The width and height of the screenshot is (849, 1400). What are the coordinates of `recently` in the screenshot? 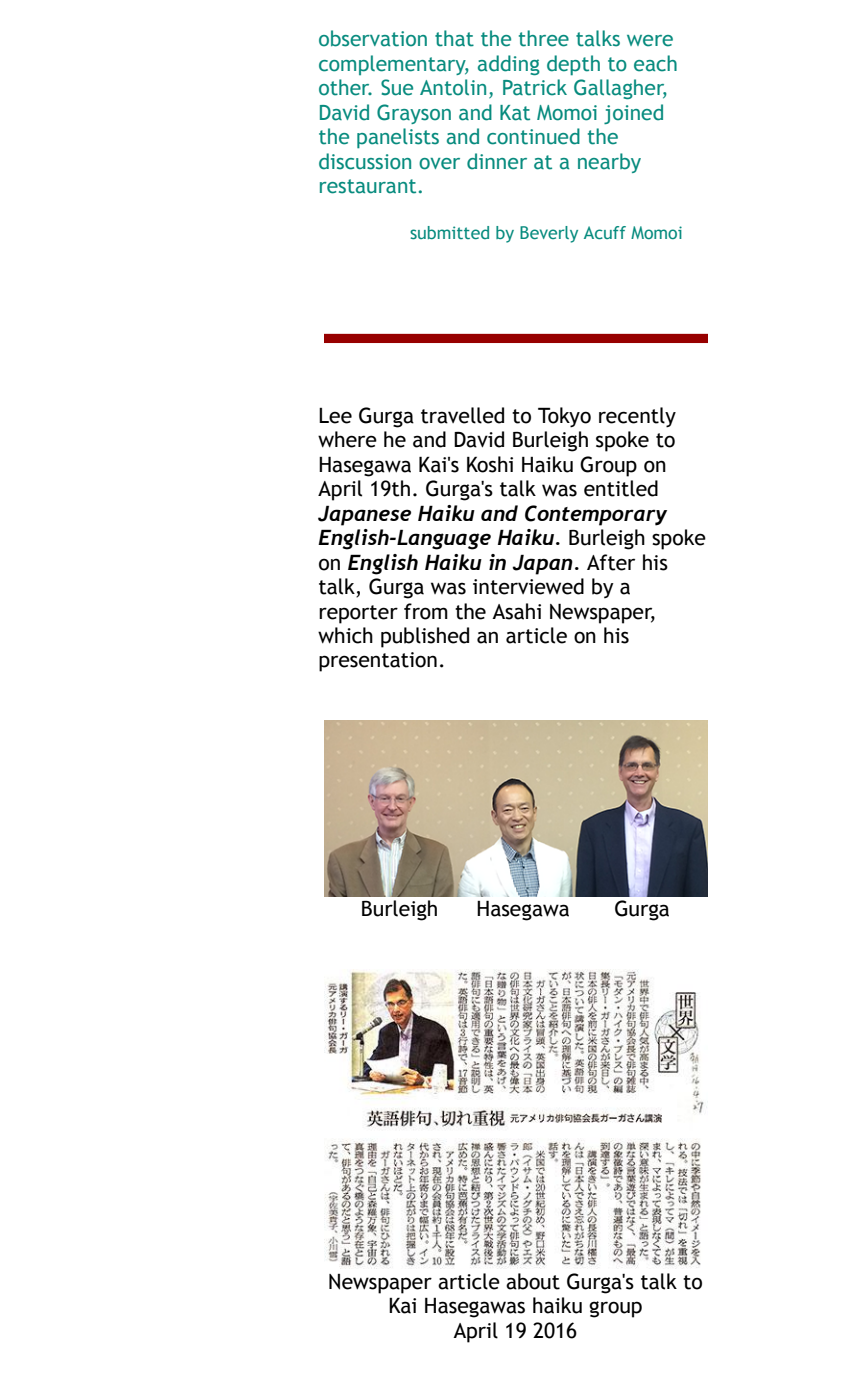 It's located at (637, 417).
